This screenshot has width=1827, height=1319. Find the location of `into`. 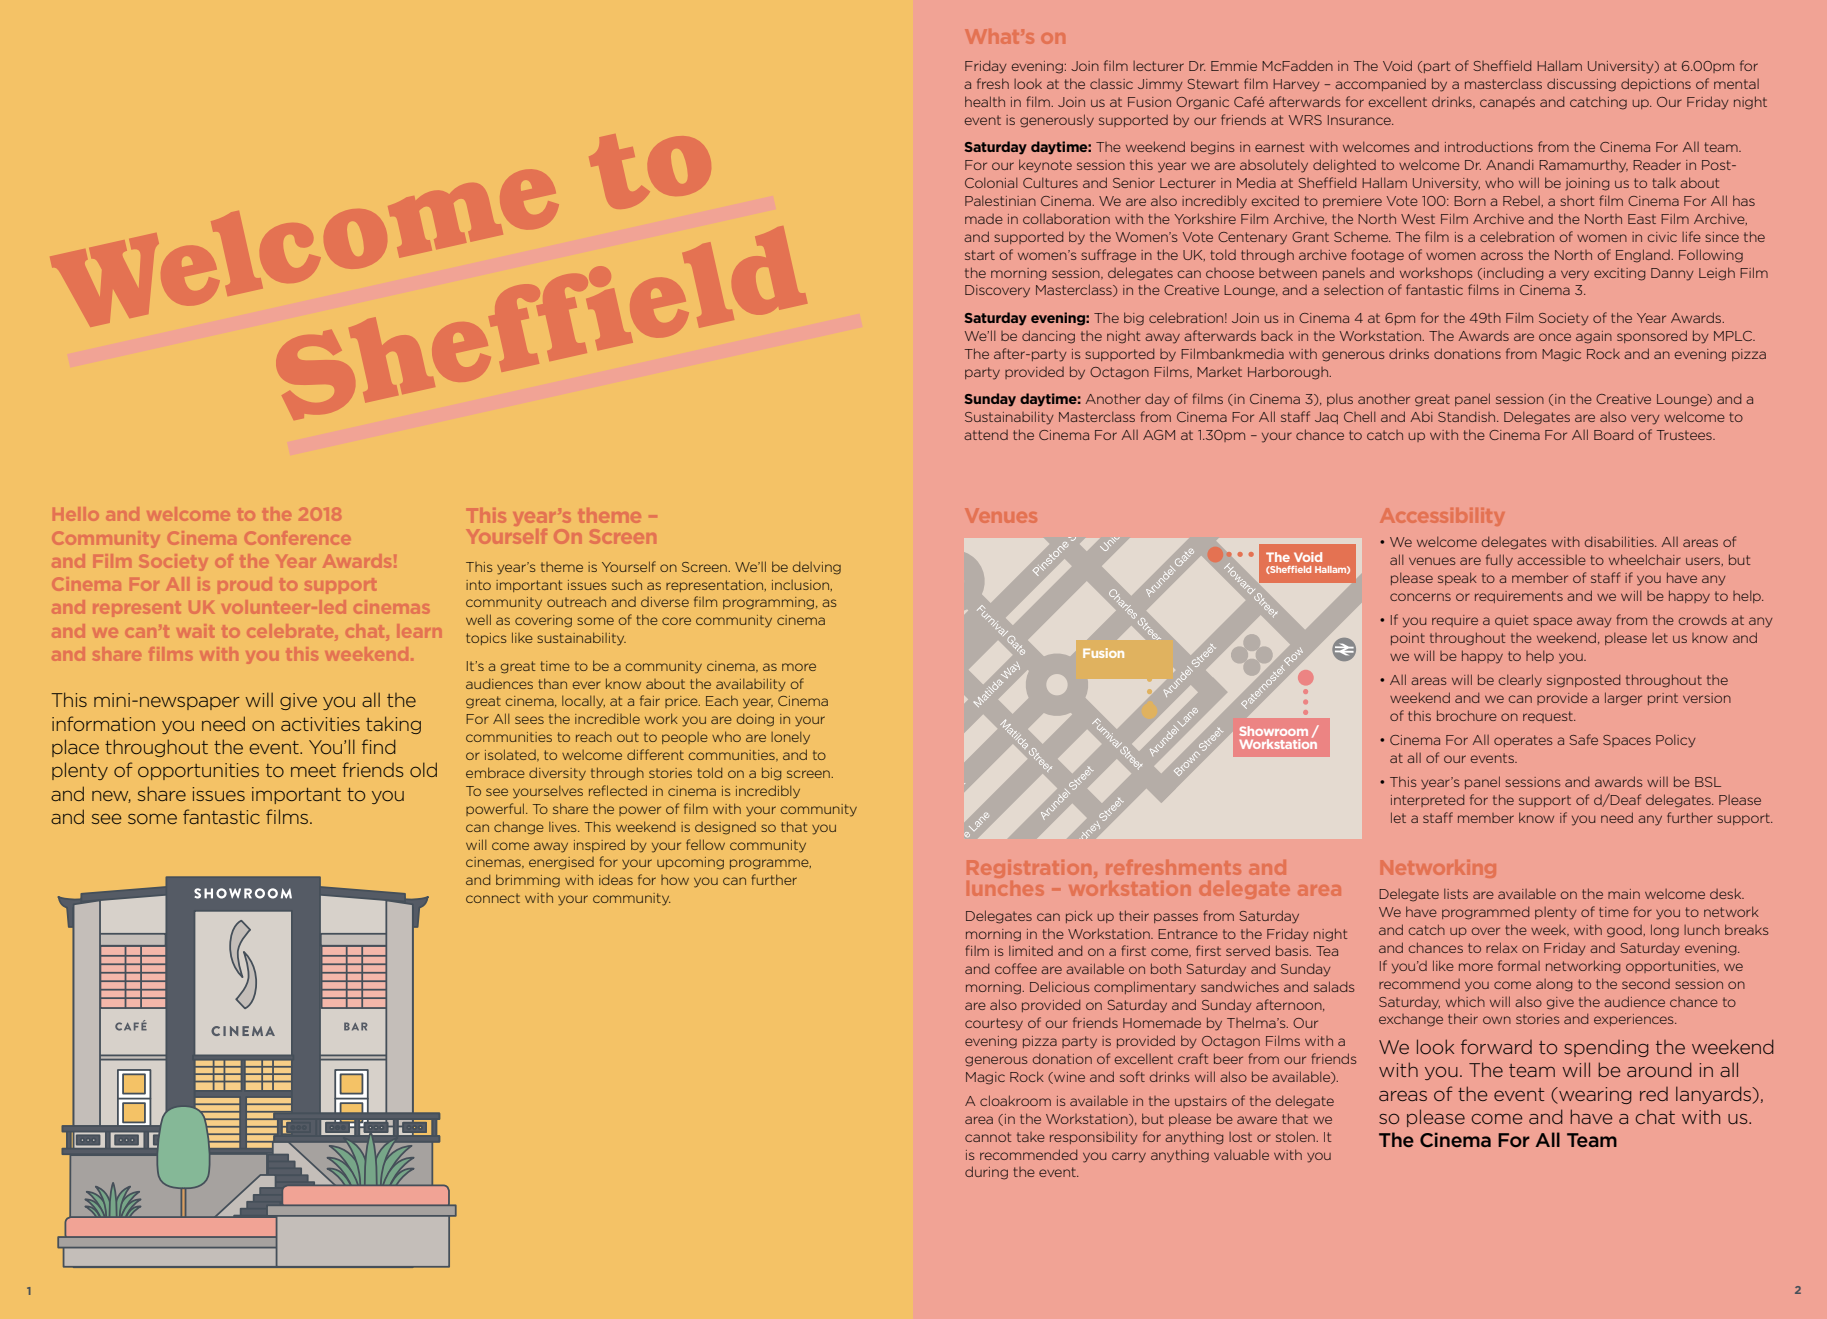

into is located at coordinates (478, 585).
